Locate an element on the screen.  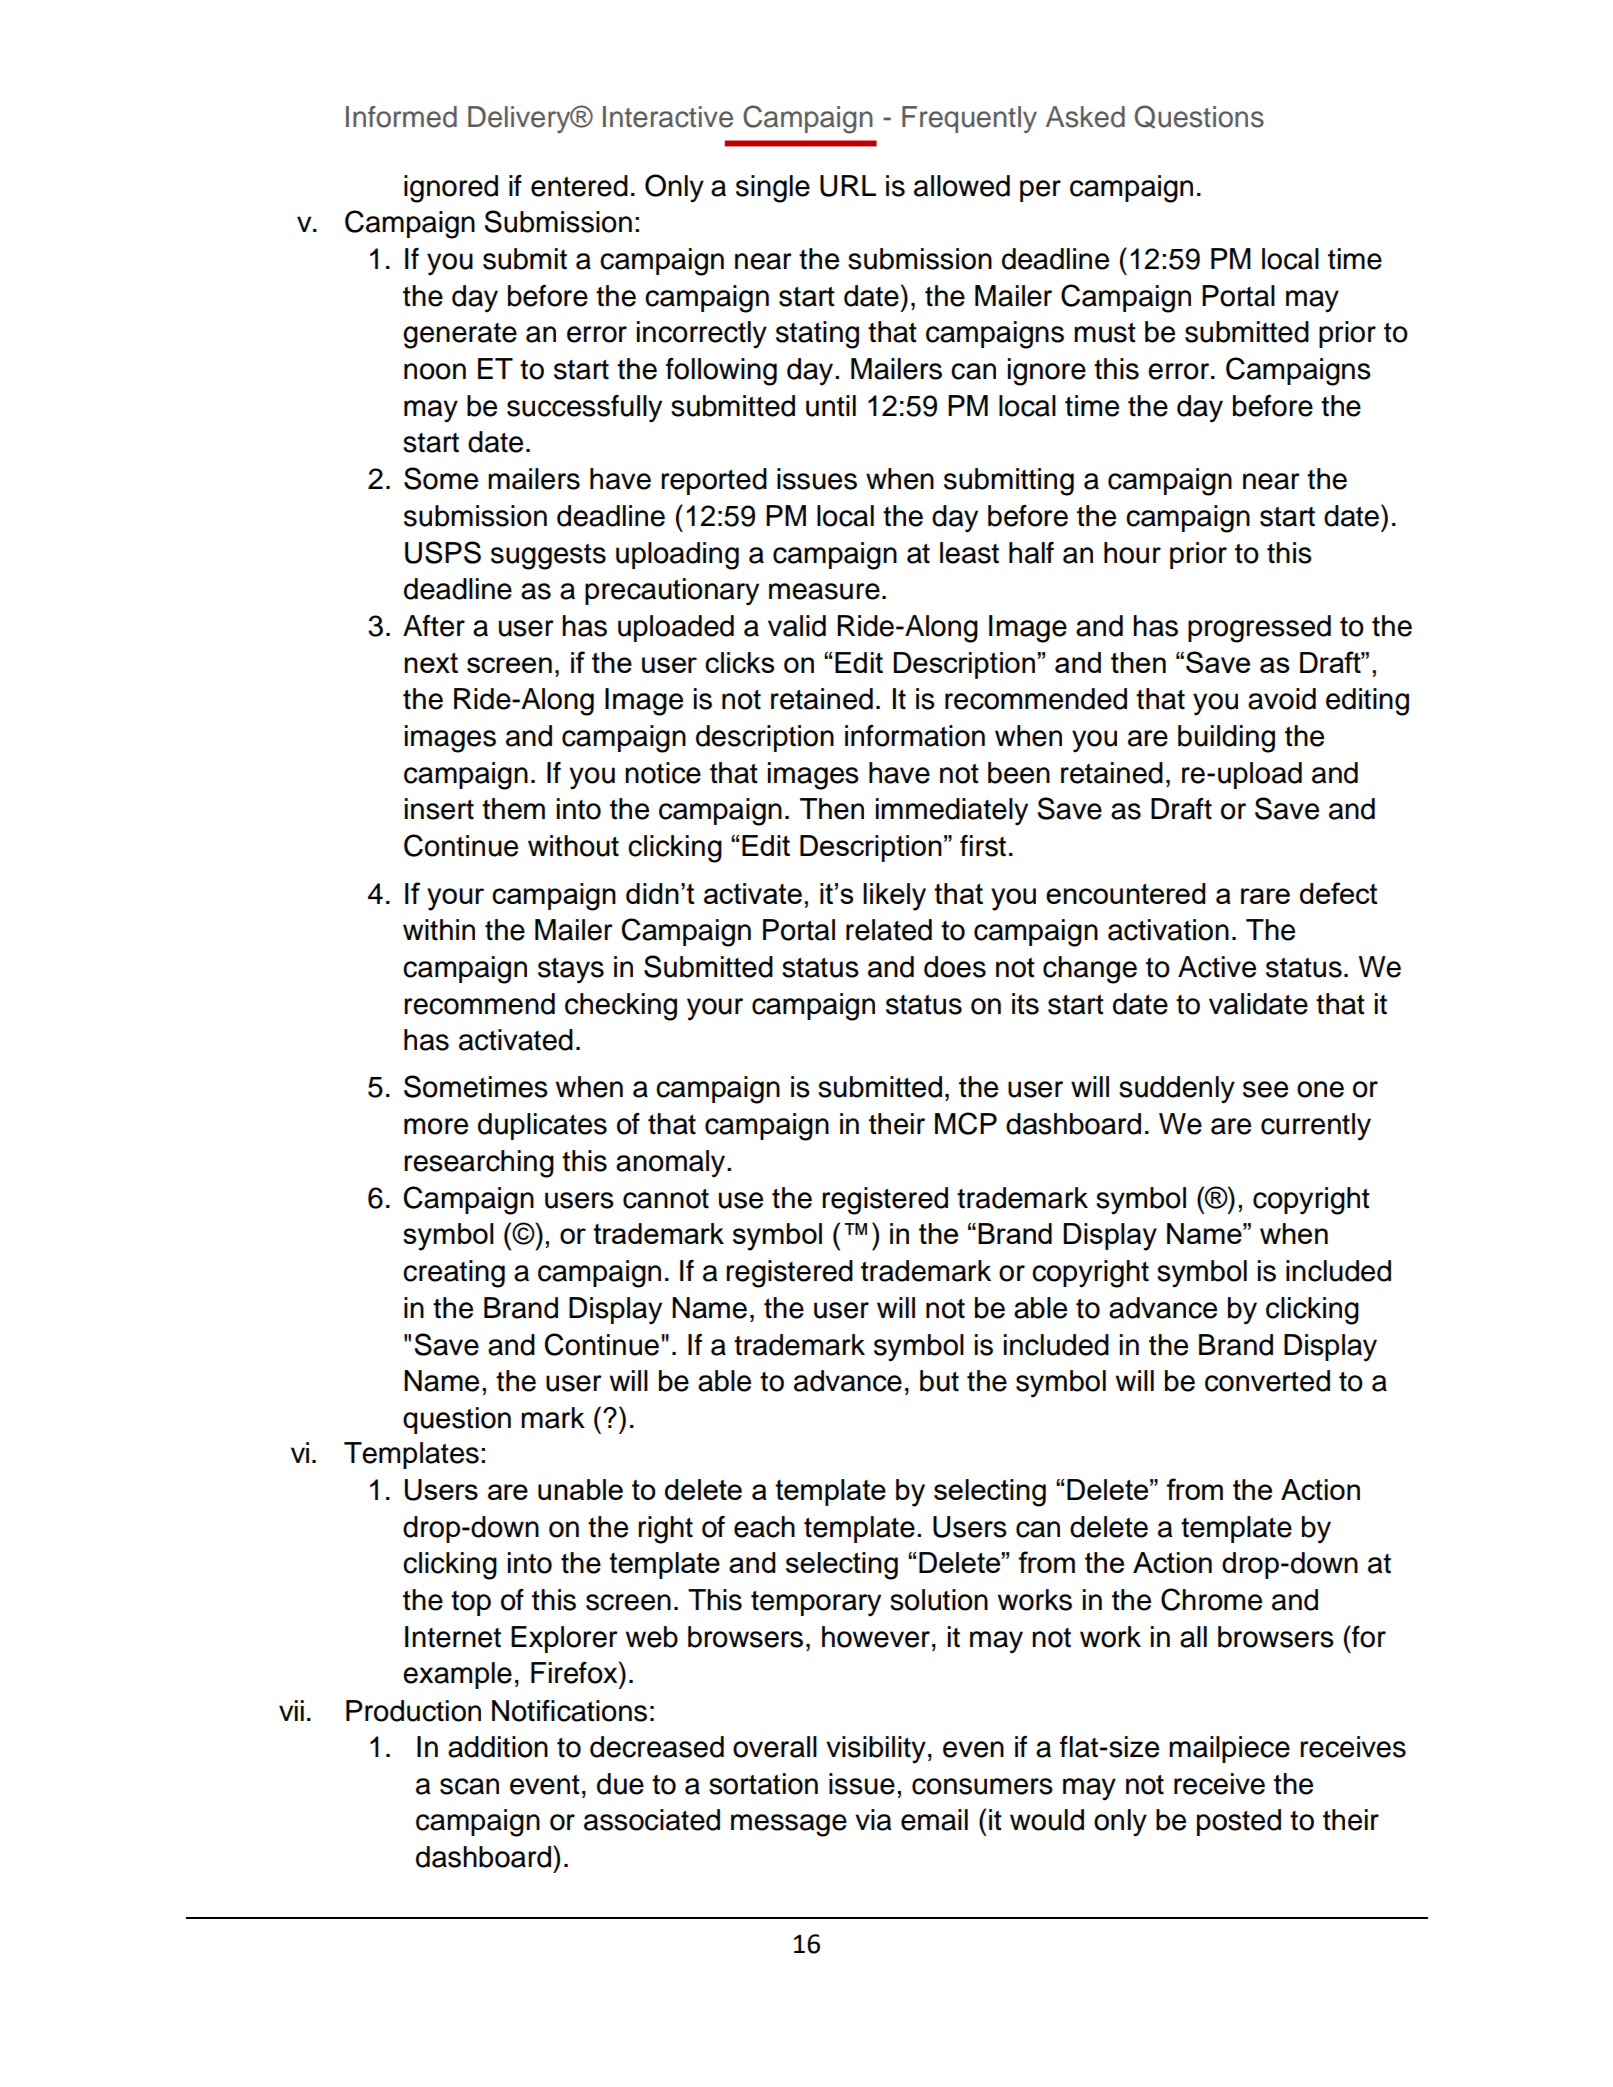
next is located at coordinates (431, 663).
